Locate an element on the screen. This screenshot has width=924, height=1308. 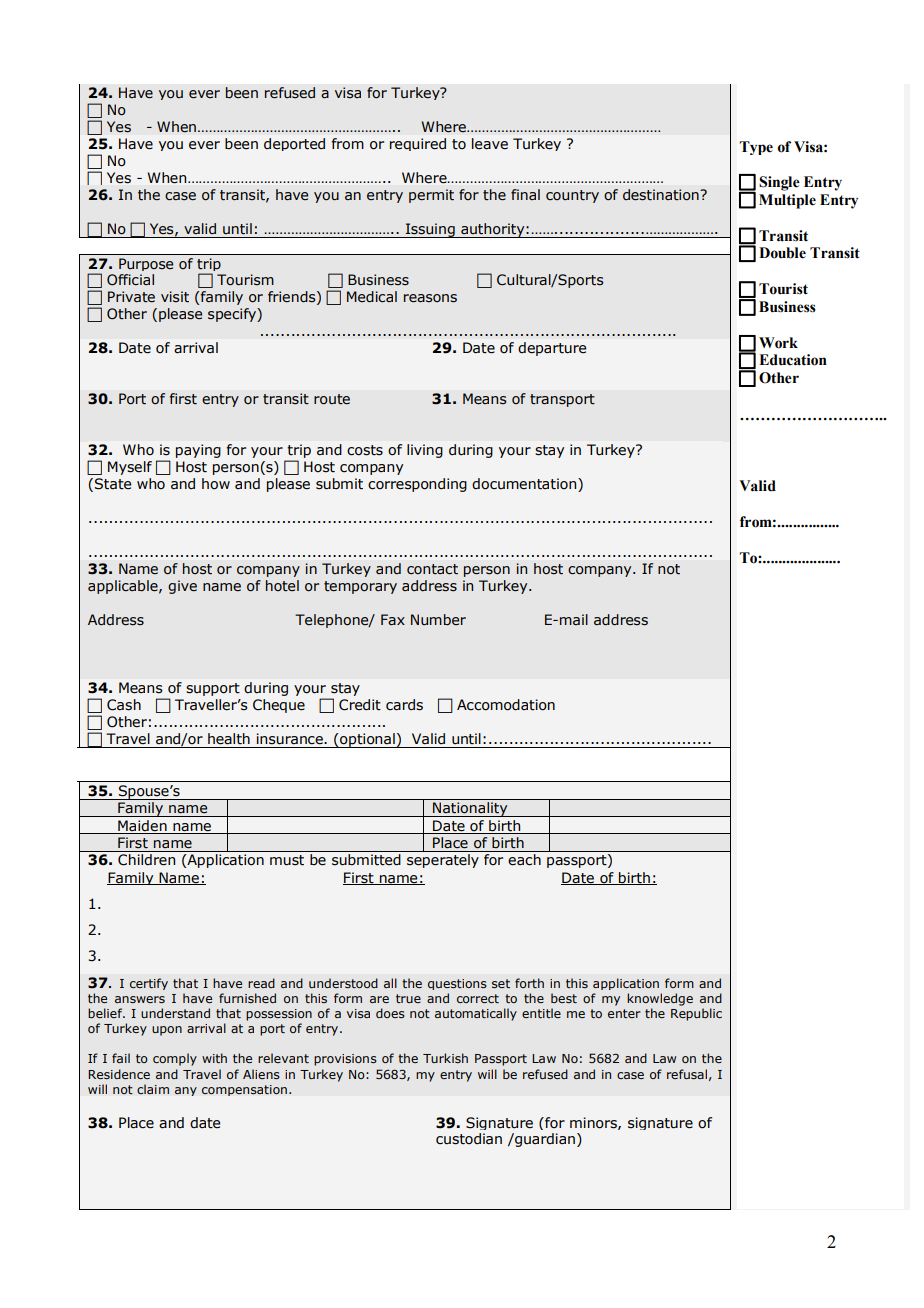
knowledge is located at coordinates (660, 999).
